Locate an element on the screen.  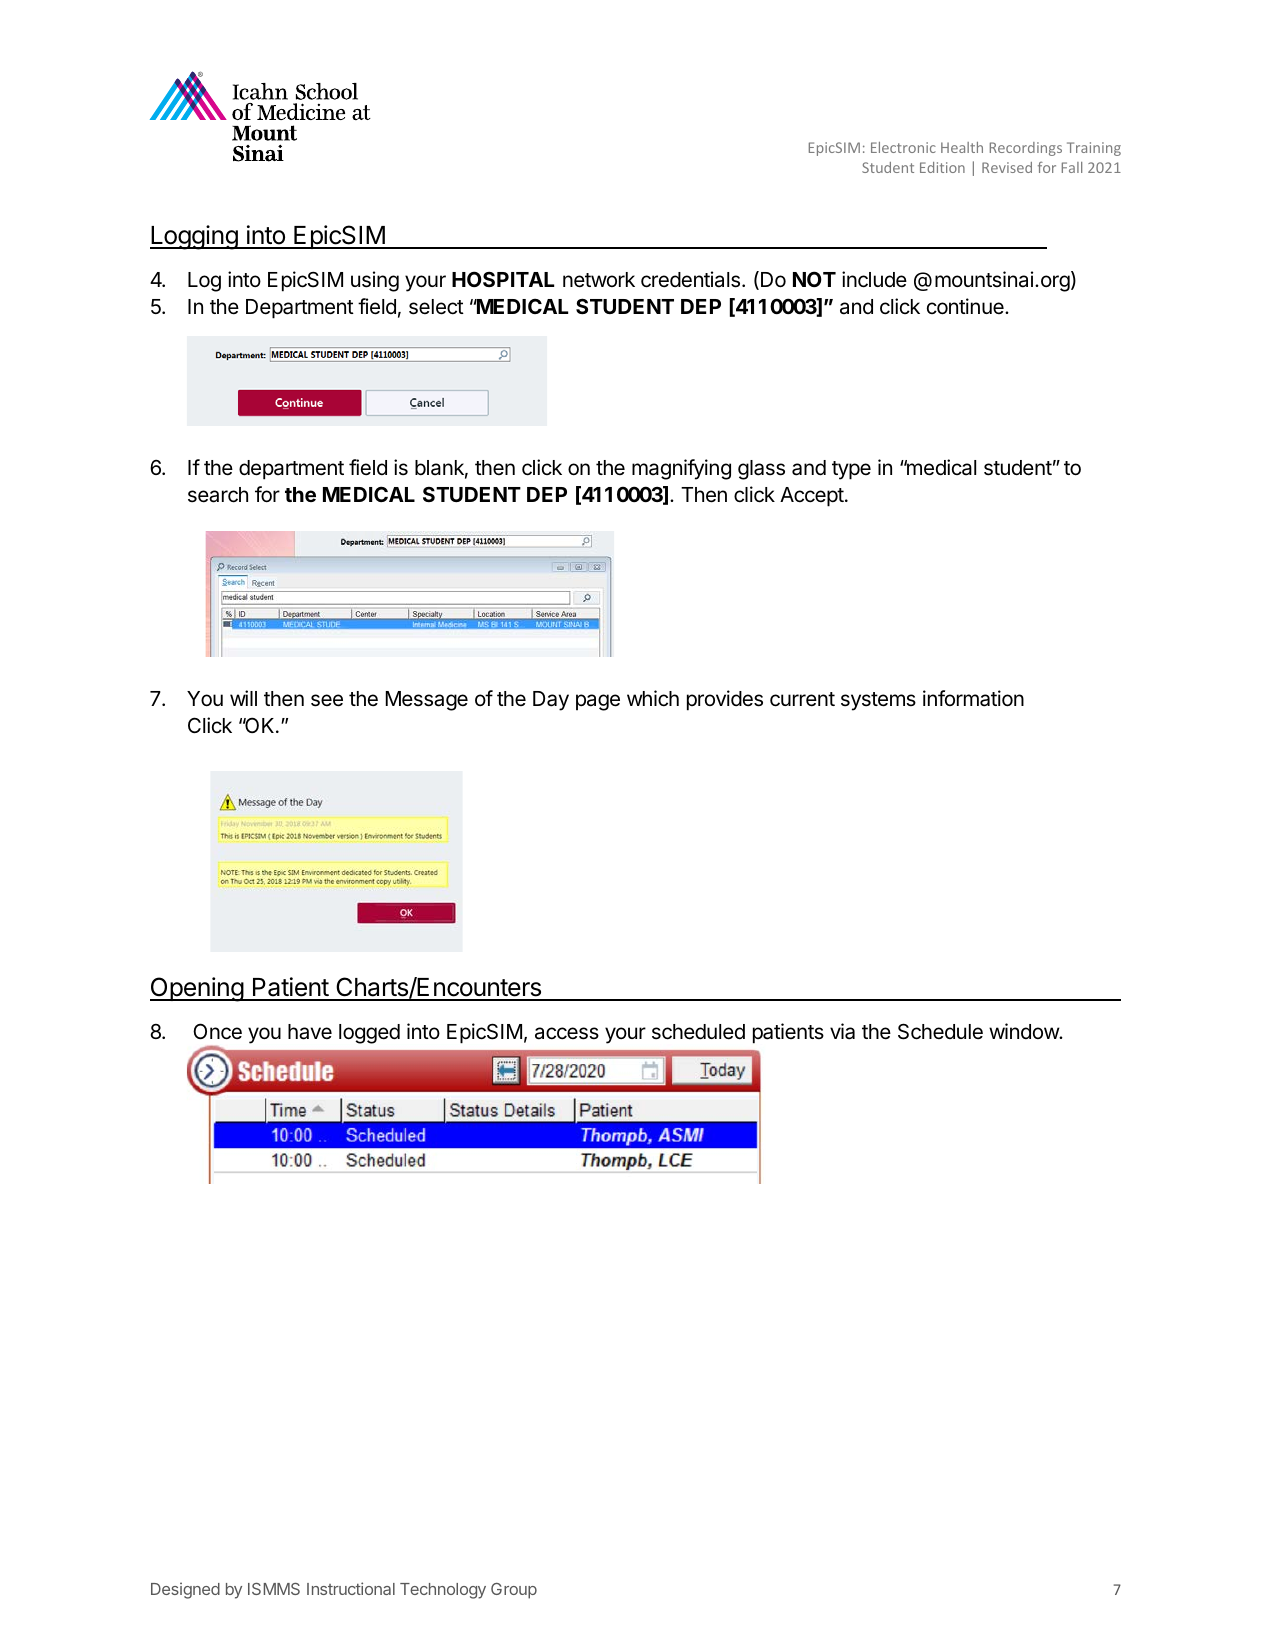
window is located at coordinates (1024, 1031).
